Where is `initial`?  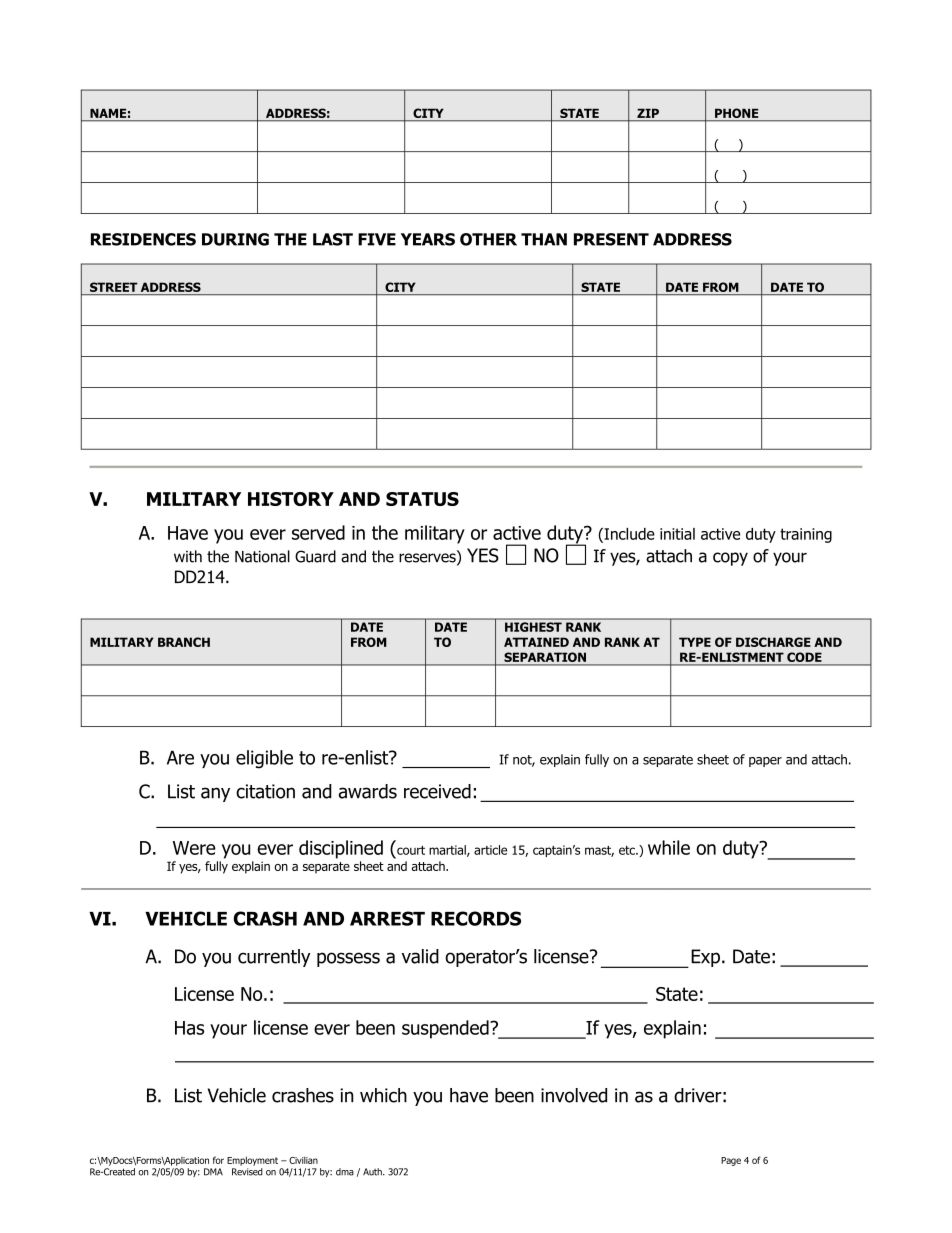
initial is located at coordinates (677, 534).
